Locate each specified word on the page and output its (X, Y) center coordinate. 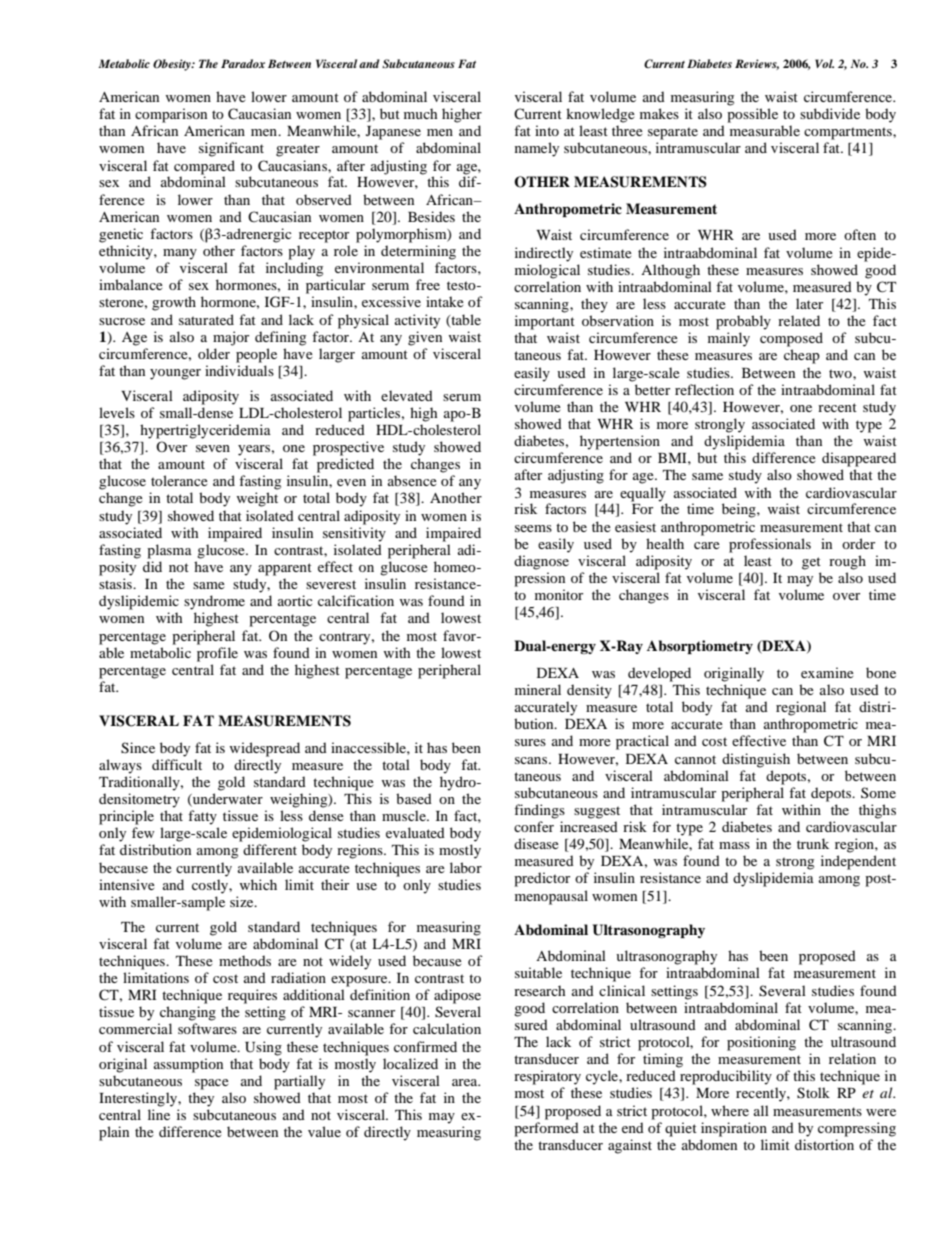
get (811, 563)
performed (546, 1129)
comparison (171, 115)
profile (217, 654)
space (212, 1084)
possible (752, 115)
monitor (559, 594)
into (547, 130)
